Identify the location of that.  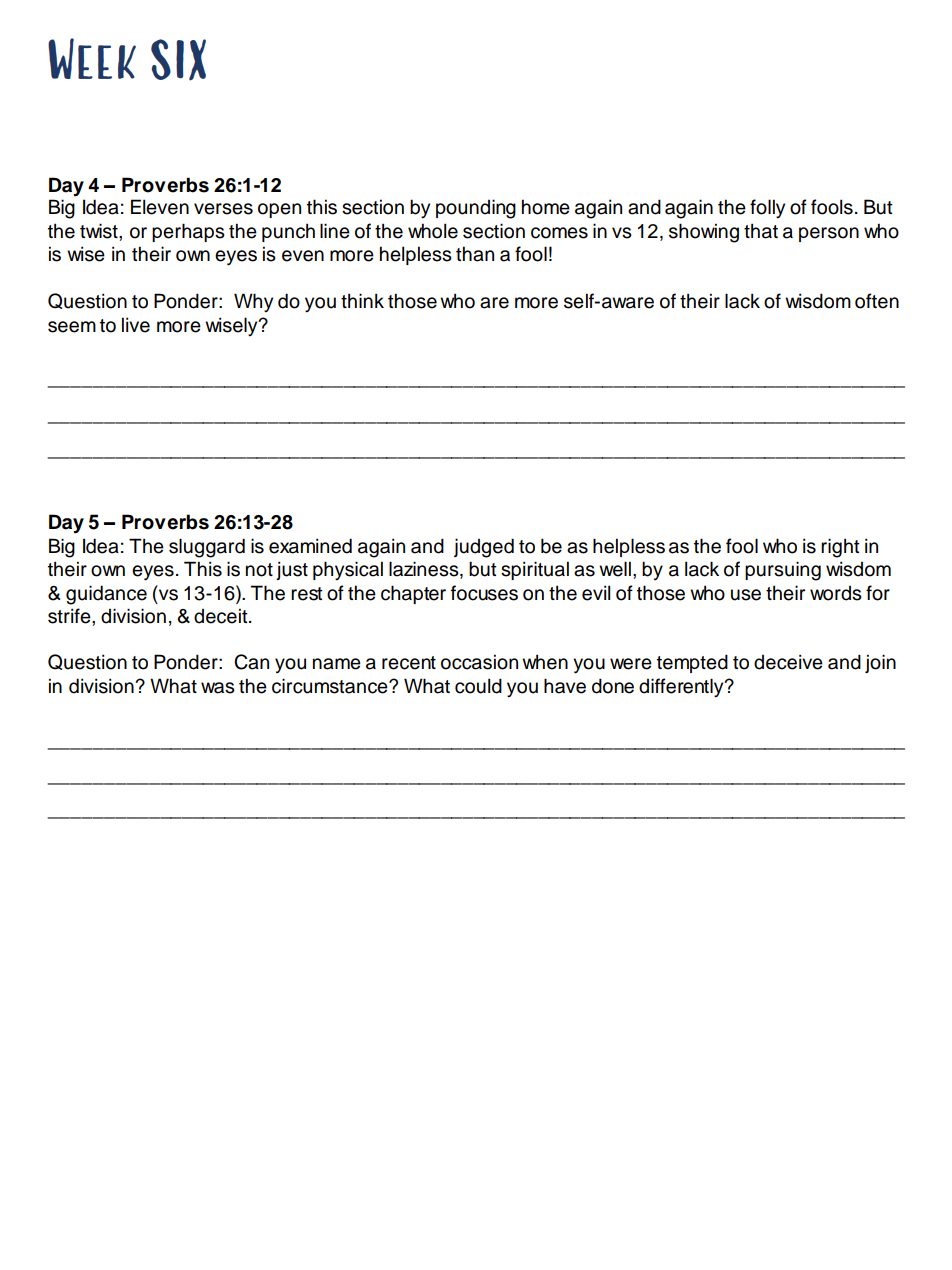
(761, 231).
